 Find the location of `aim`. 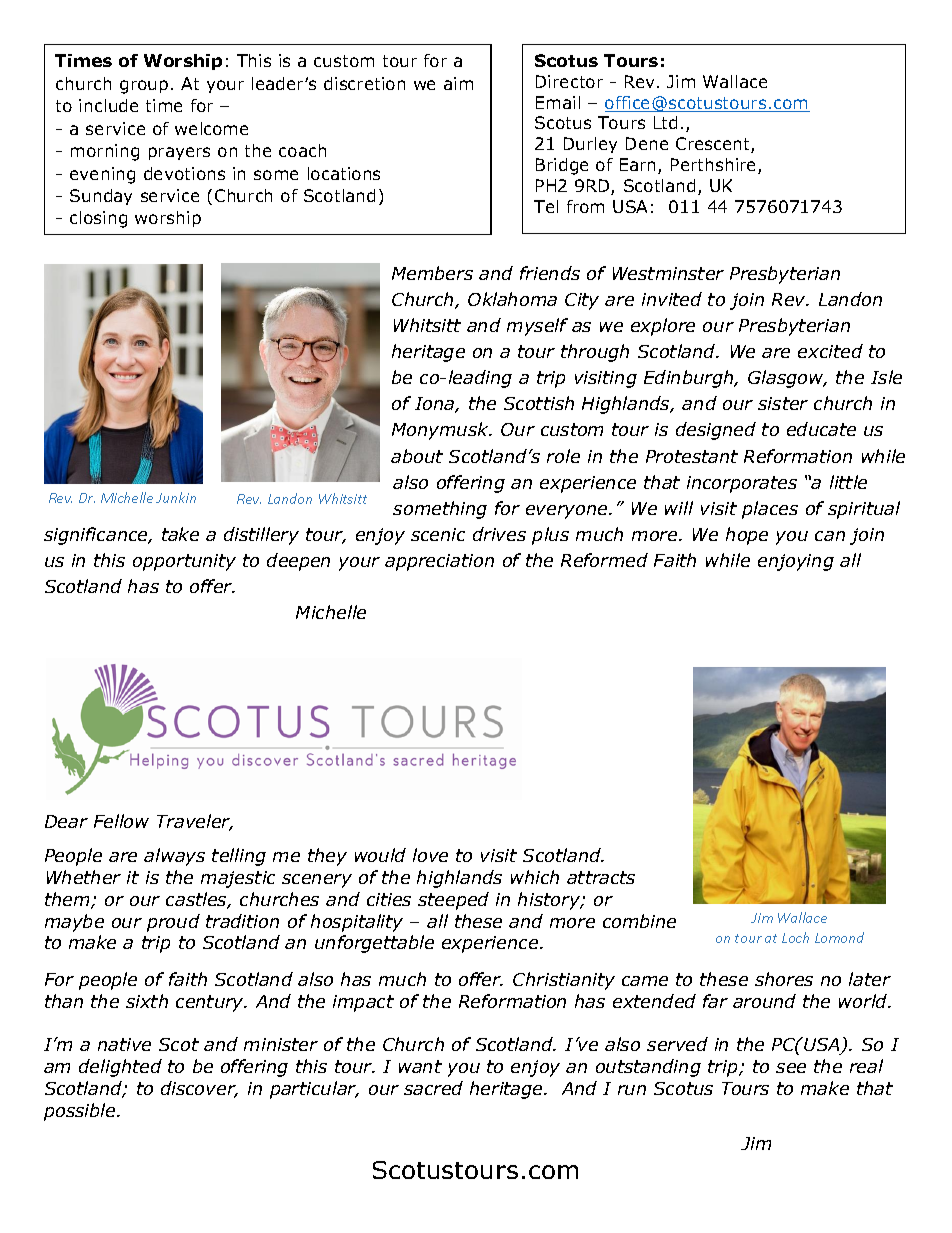

aim is located at coordinates (458, 83).
